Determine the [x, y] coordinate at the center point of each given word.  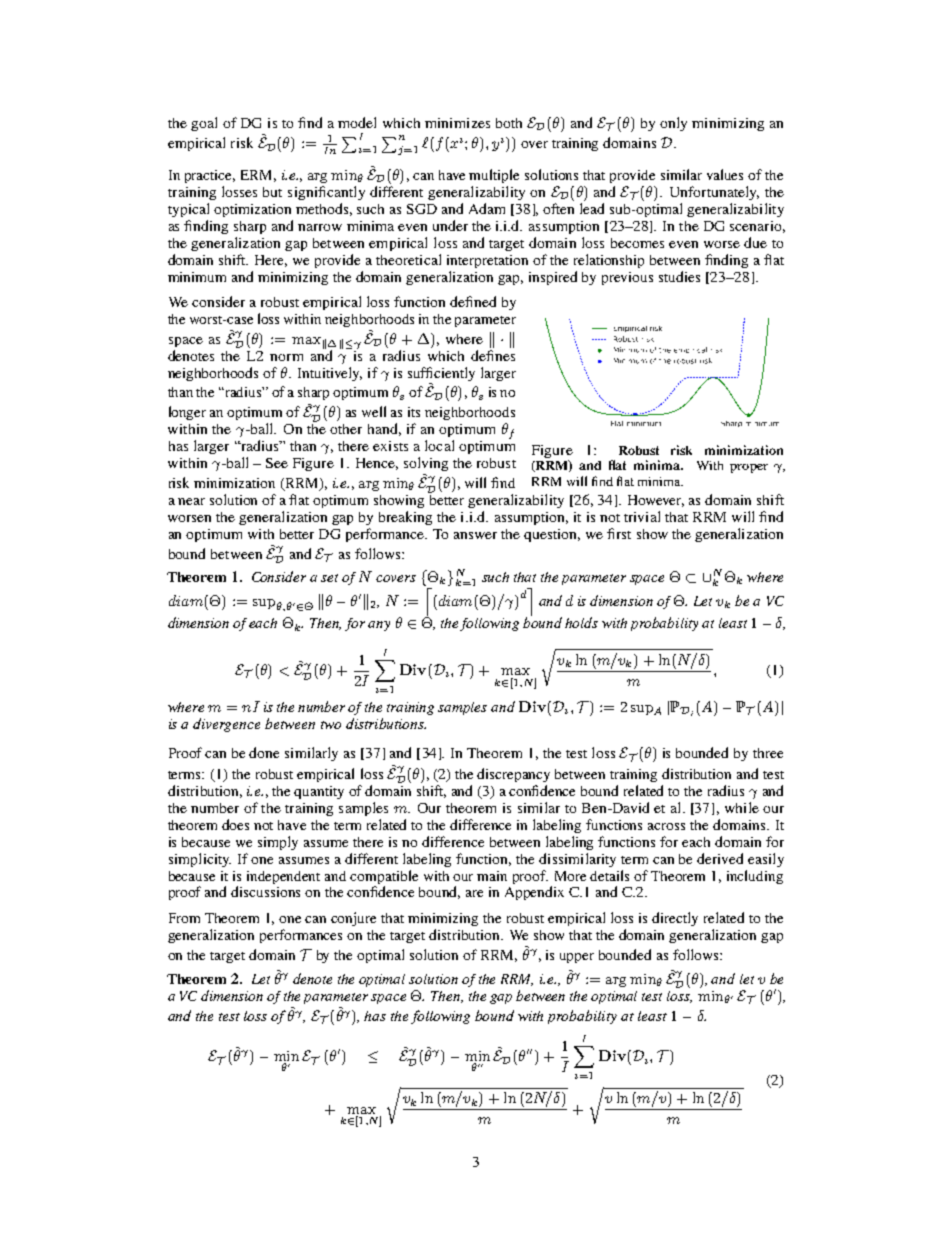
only [673, 124]
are [474, 893]
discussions [265, 891]
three [768, 753]
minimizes [457, 123]
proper [749, 468]
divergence [226, 725]
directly [675, 919]
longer [187, 413]
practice [210, 176]
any [379, 626]
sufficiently [441, 375]
